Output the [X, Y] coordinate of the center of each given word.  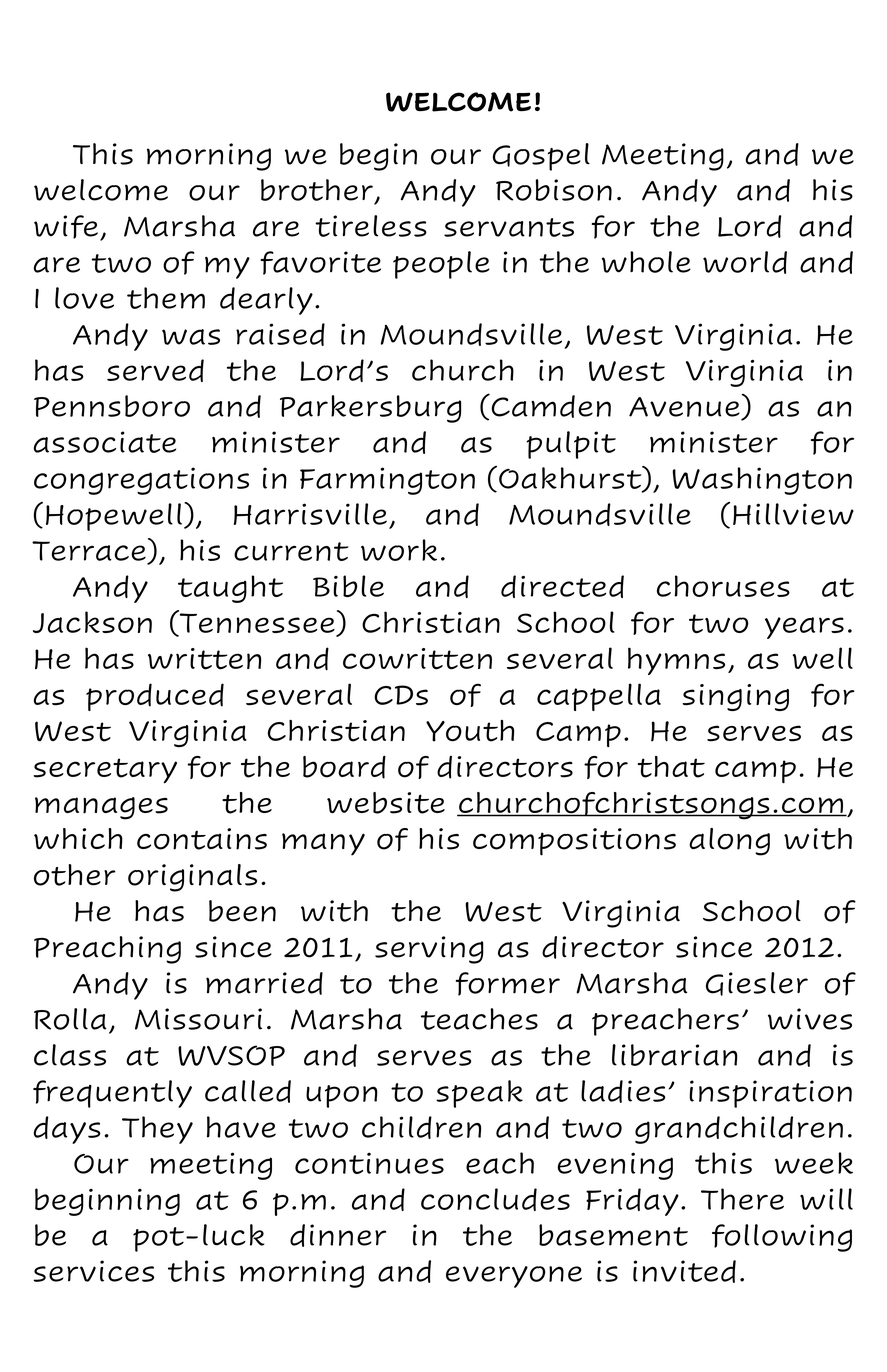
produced [155, 697]
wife [66, 227]
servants [509, 227]
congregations [141, 481]
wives [810, 1019]
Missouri [198, 1019]
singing [735, 697]
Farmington [387, 481]
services [93, 1271]
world [745, 262]
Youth [470, 731]
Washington [762, 481]
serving [429, 950]
